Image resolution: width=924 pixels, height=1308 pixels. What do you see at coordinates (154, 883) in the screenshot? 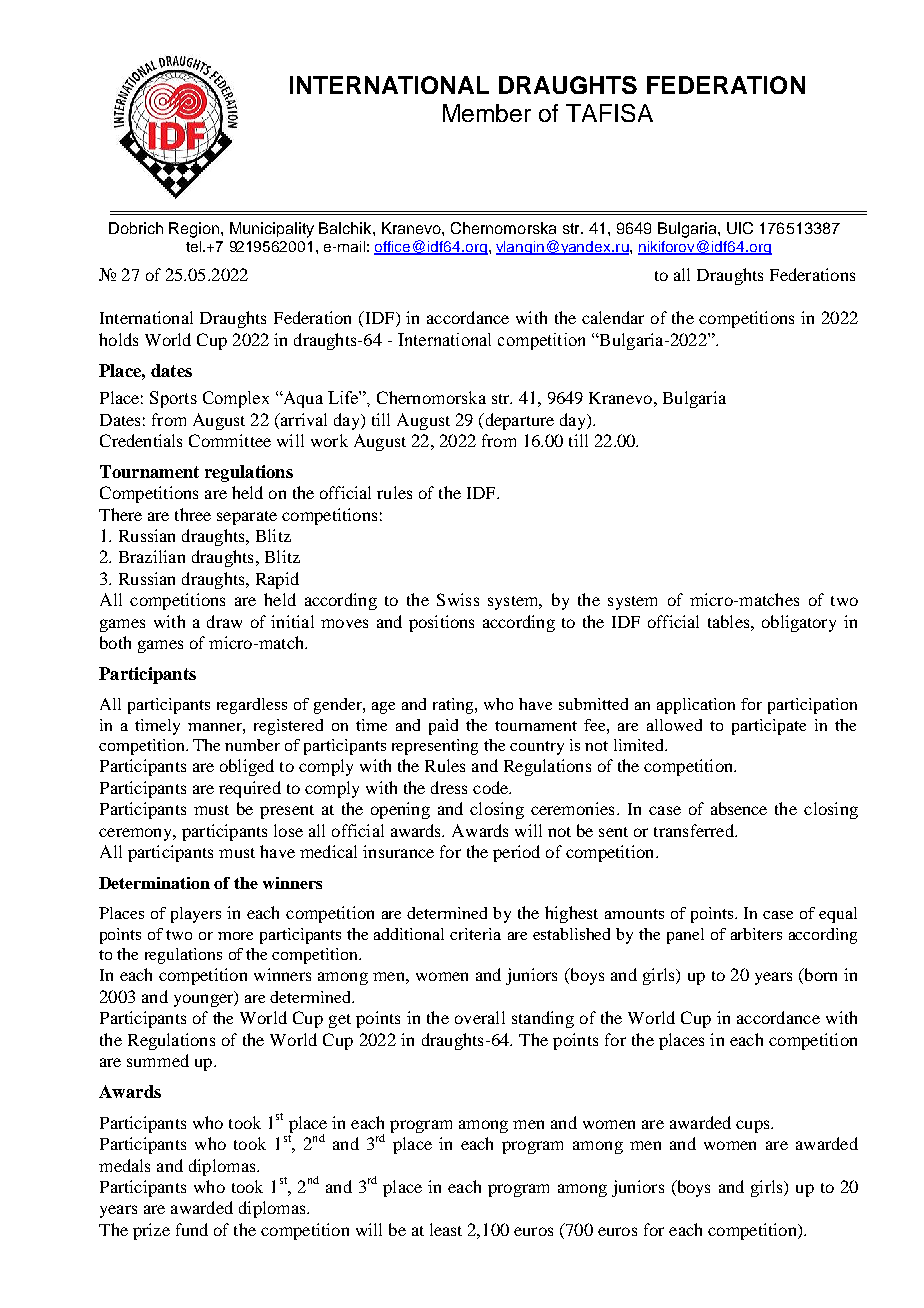
I see `Determination` at bounding box center [154, 883].
